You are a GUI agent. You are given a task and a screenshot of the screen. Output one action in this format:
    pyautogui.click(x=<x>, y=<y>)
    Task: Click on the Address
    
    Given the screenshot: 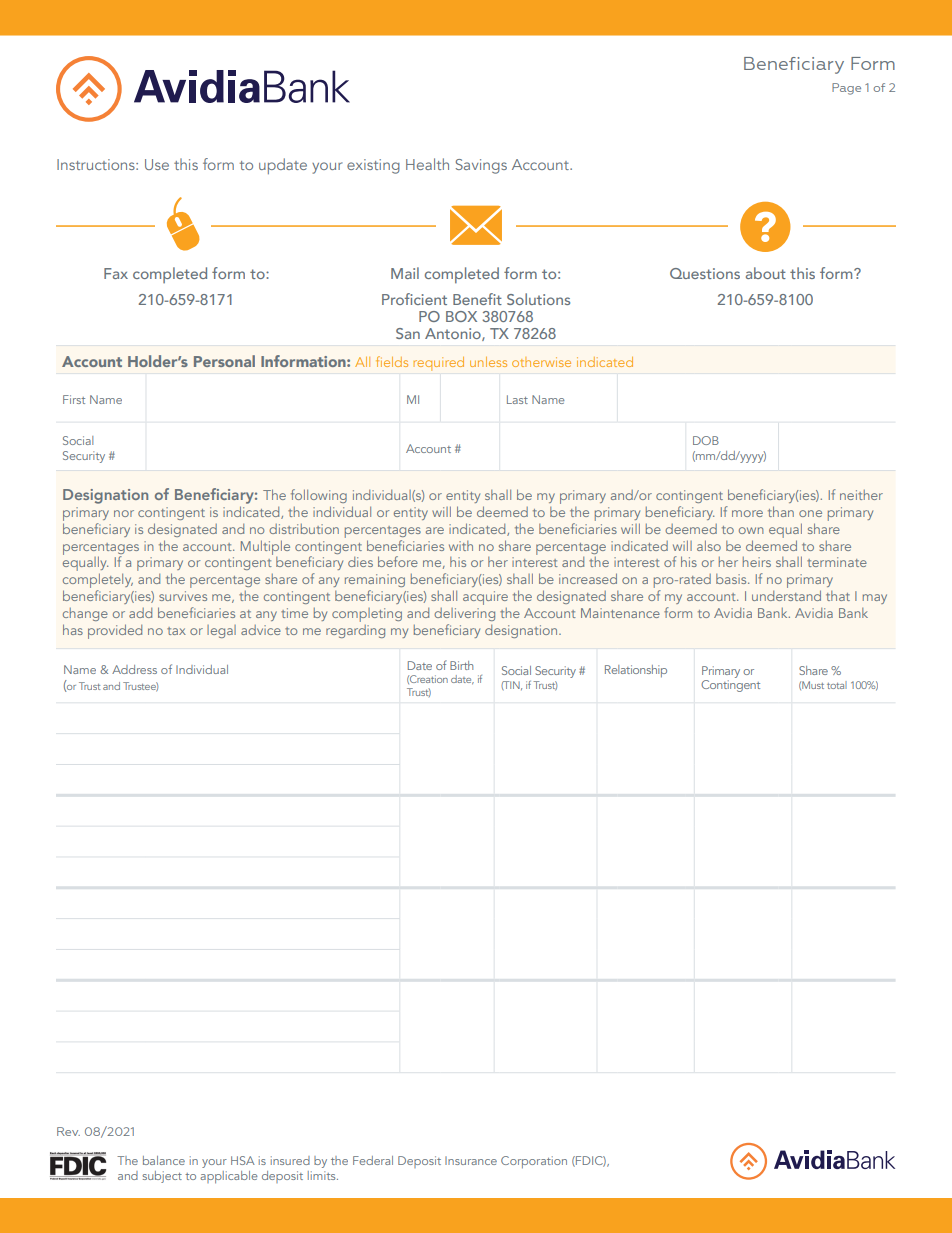 What is the action you would take?
    pyautogui.click(x=134, y=669)
